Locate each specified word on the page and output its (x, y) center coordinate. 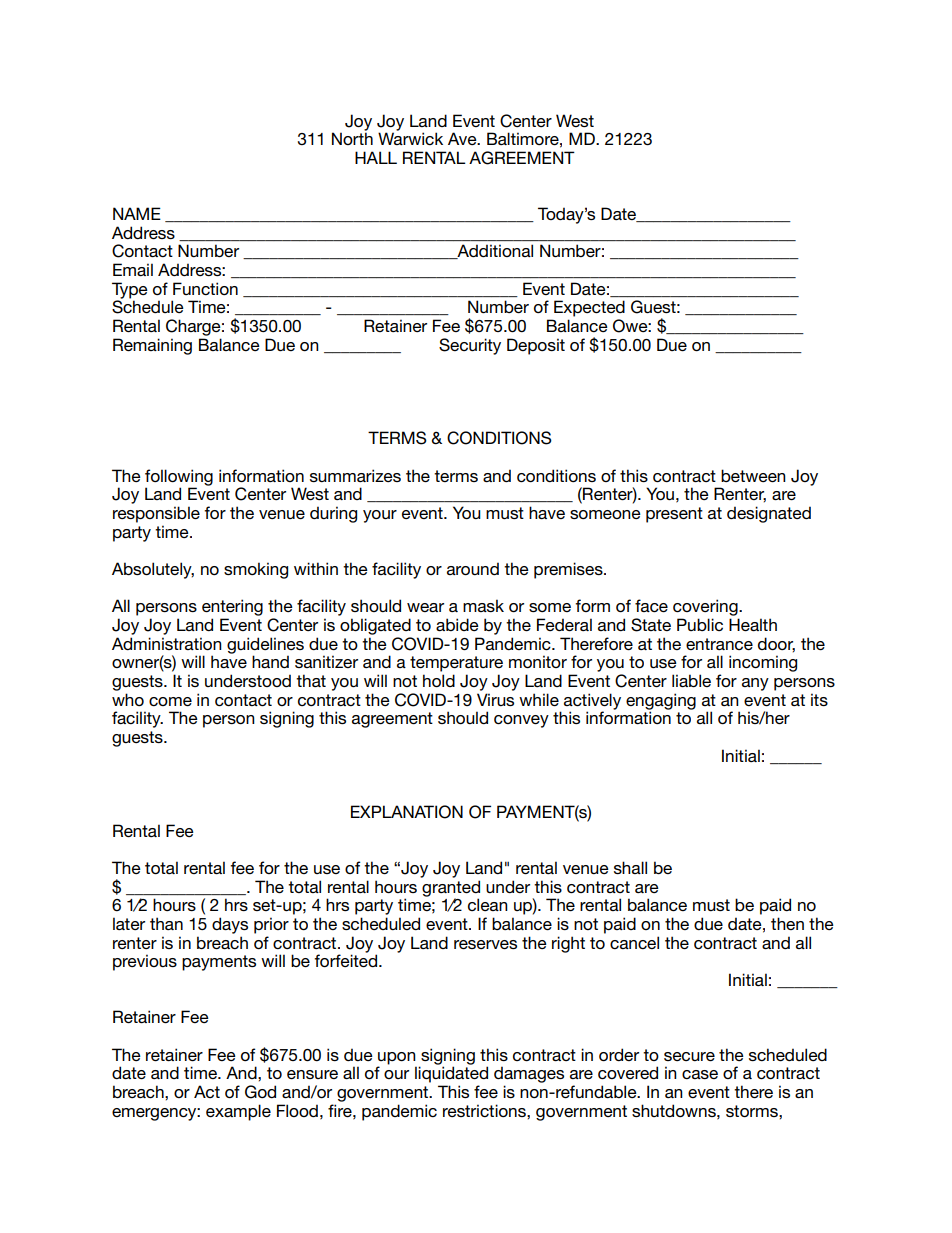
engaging (661, 702)
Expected (589, 308)
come (170, 701)
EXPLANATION (407, 812)
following (179, 478)
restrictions (485, 1110)
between (753, 475)
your (380, 516)
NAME (137, 213)
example (238, 1112)
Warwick (410, 138)
